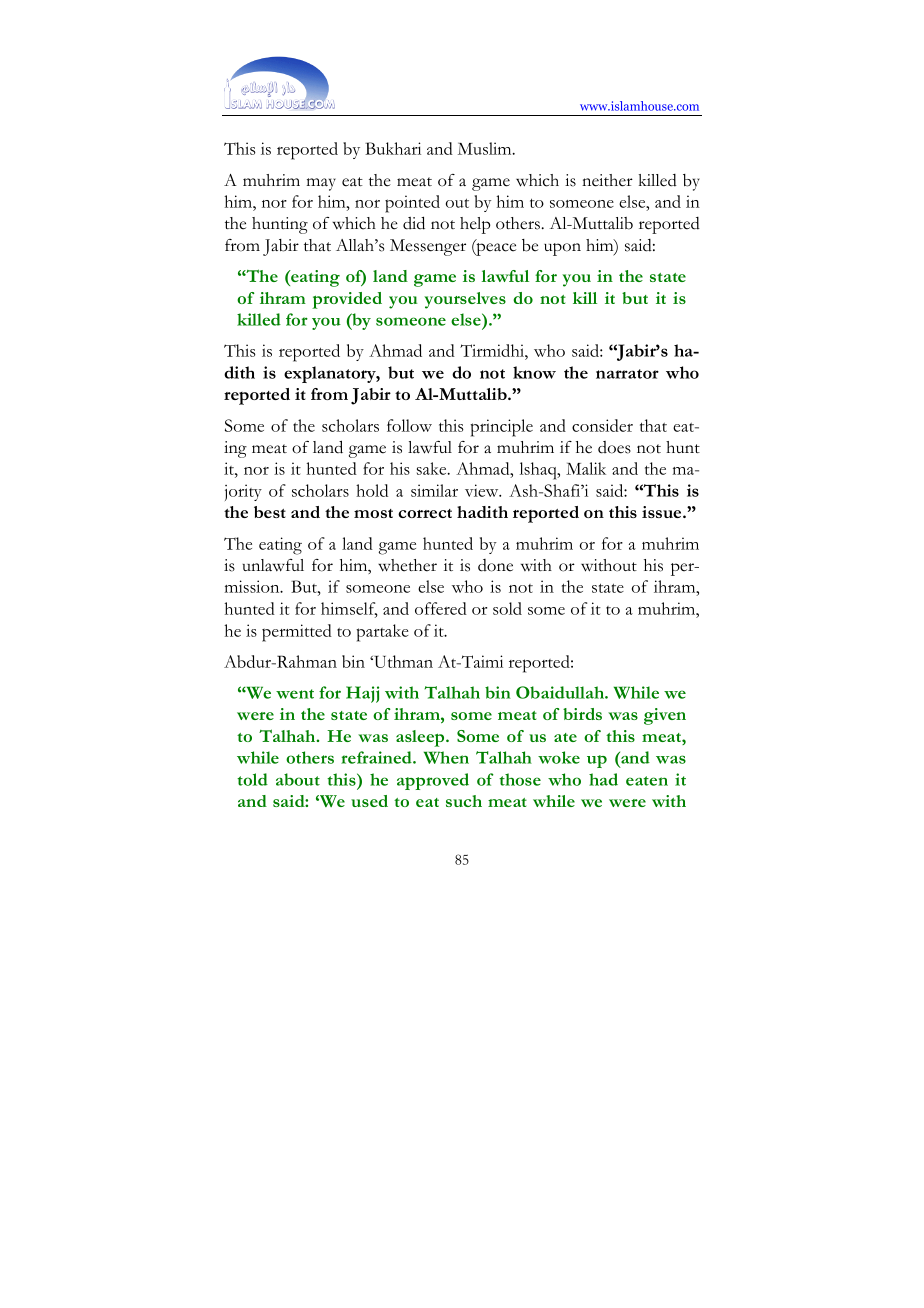  I want to click on may, so click(321, 184).
